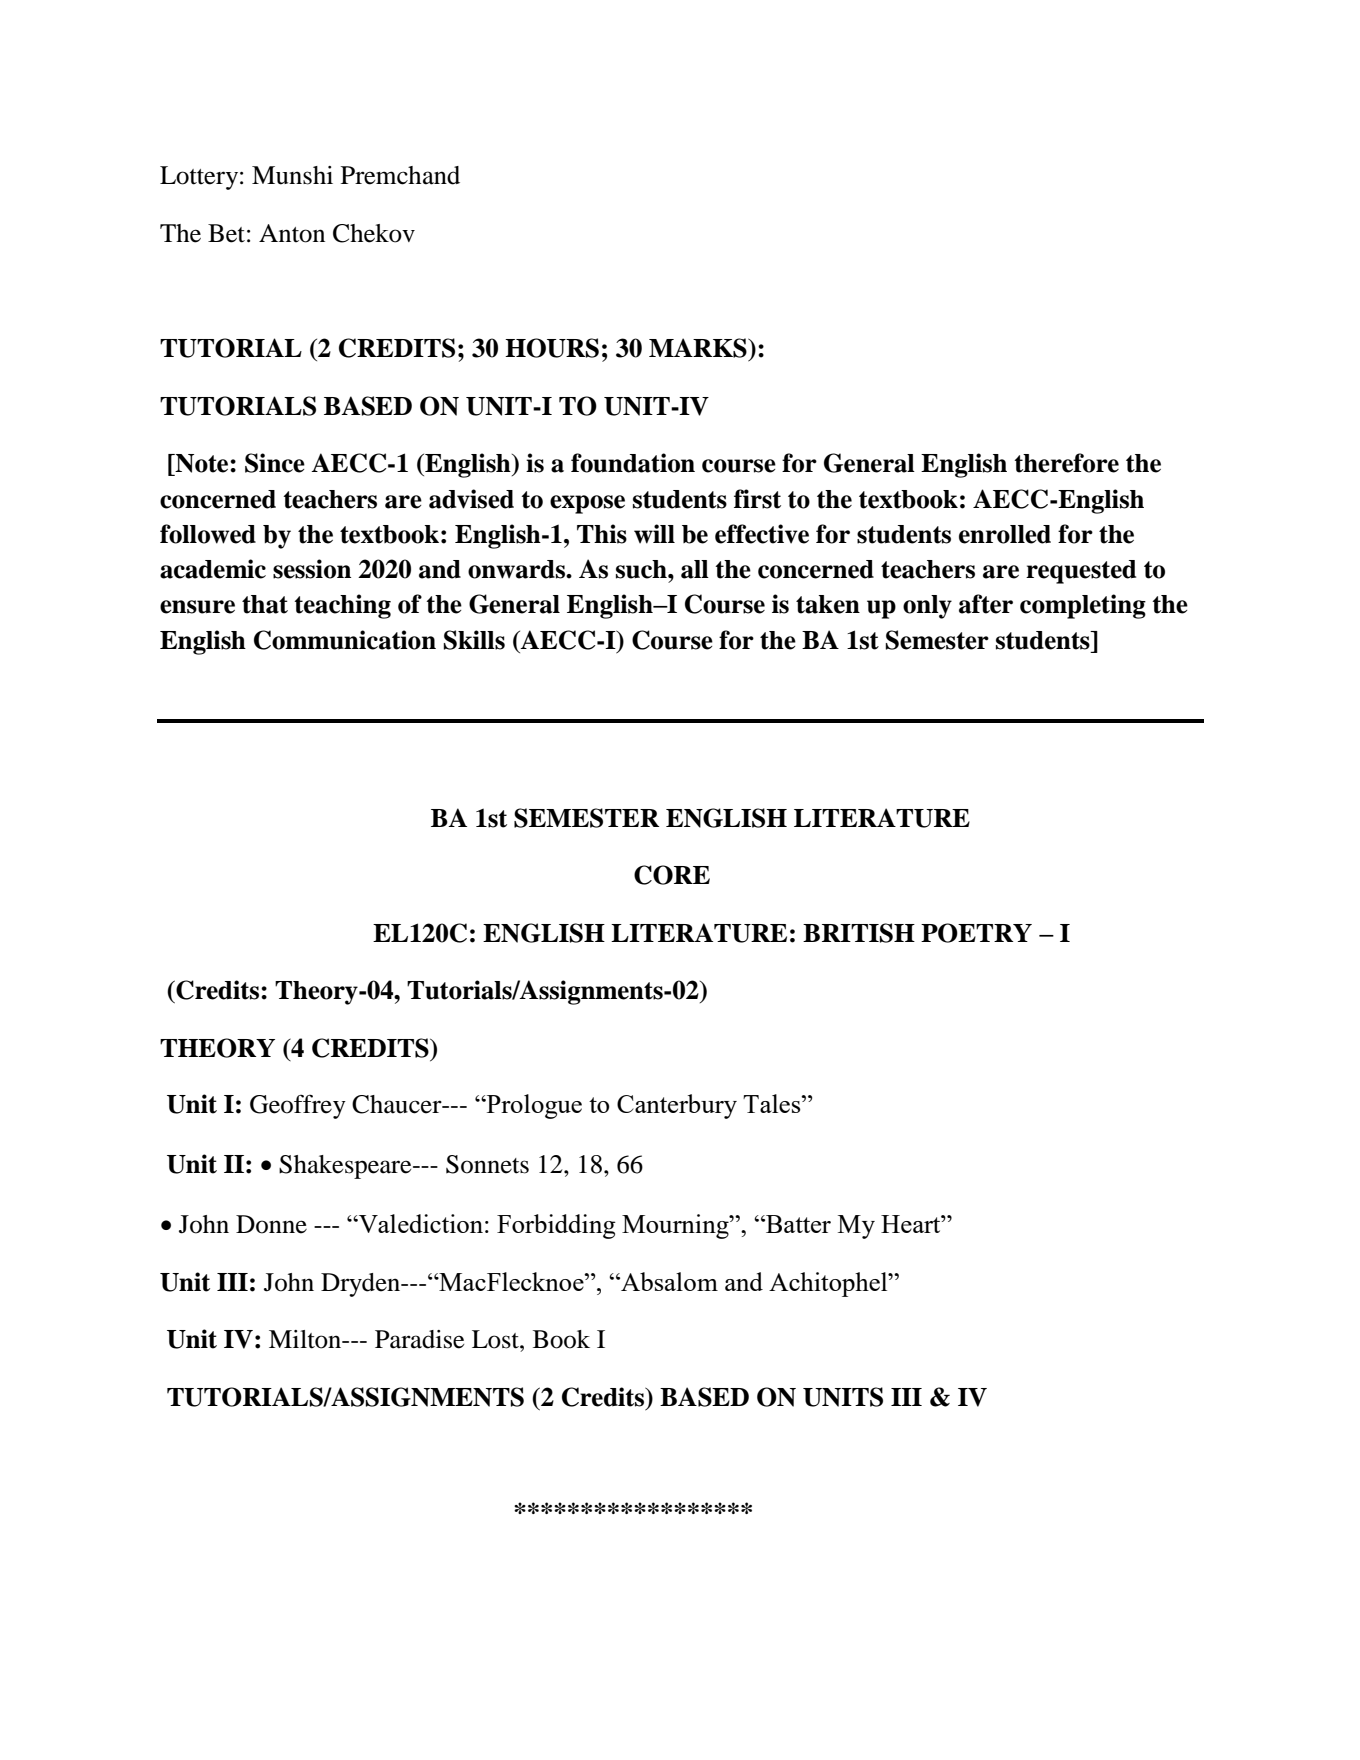 The width and height of the document is (1360, 1760). What do you see at coordinates (345, 640) in the document?
I see `Communication` at bounding box center [345, 640].
